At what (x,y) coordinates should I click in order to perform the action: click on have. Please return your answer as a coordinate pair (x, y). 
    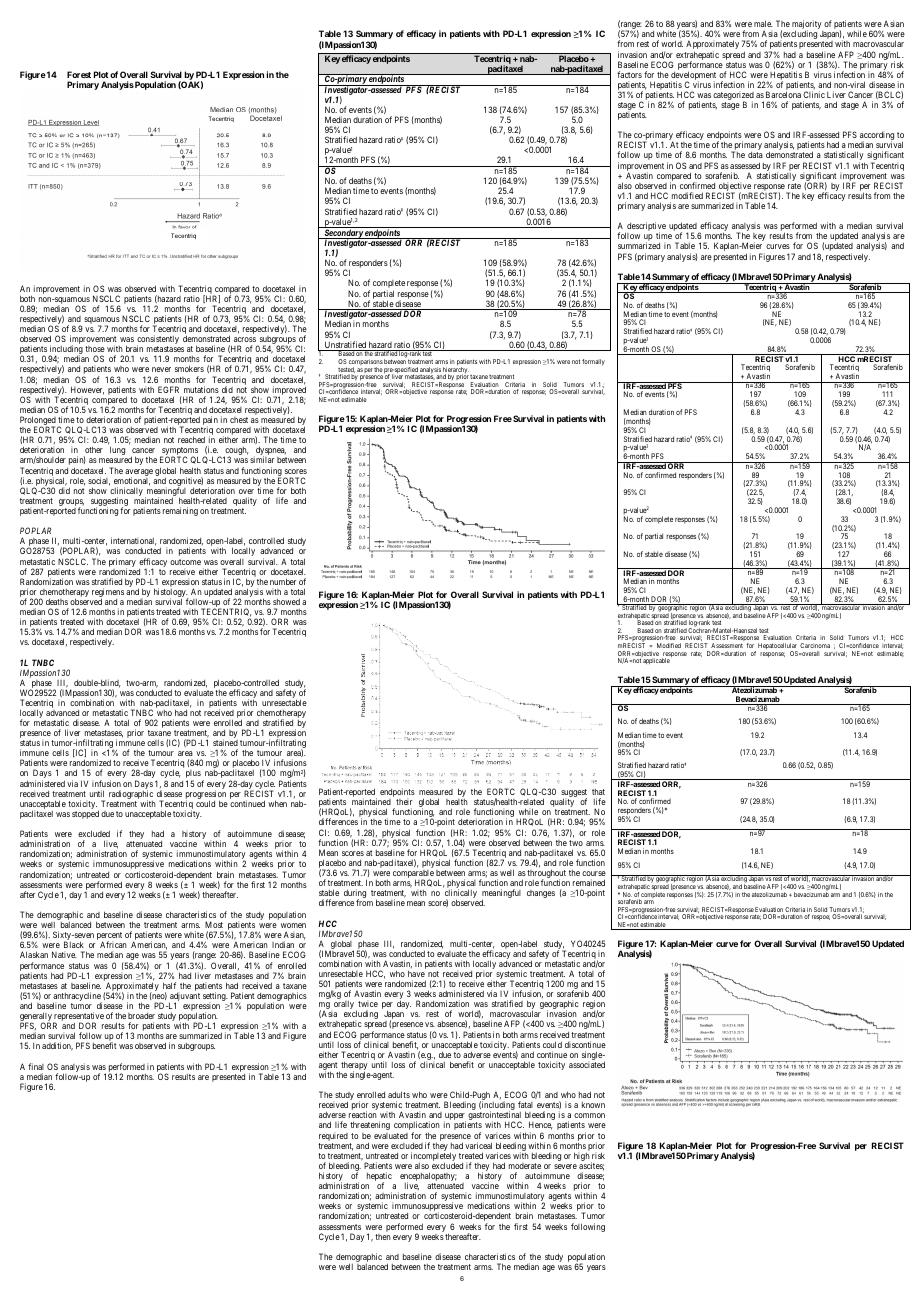
    Looking at the image, I should click on (416, 973).
